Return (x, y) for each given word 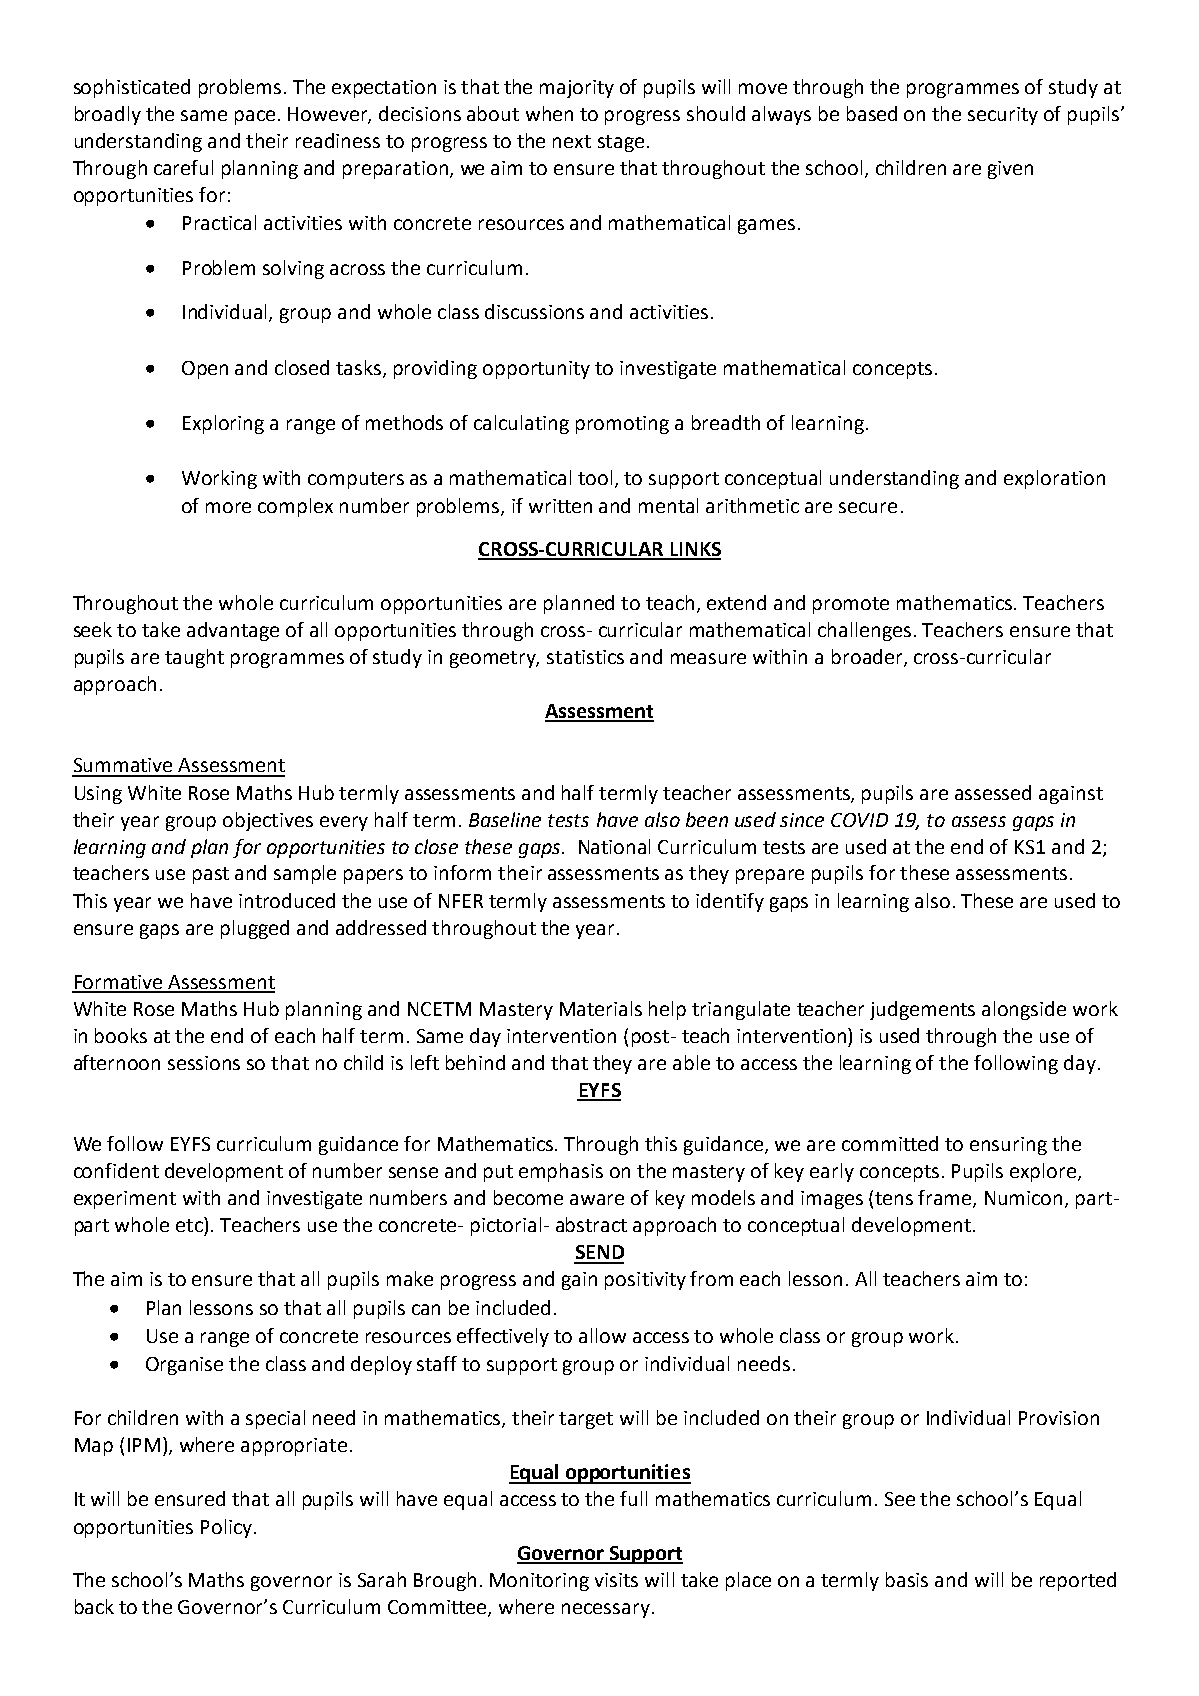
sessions (204, 1063)
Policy (228, 1528)
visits (616, 1580)
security (1003, 116)
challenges (864, 631)
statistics (585, 657)
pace (255, 117)
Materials (601, 1008)
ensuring (1008, 1146)
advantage (233, 631)
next (572, 141)
